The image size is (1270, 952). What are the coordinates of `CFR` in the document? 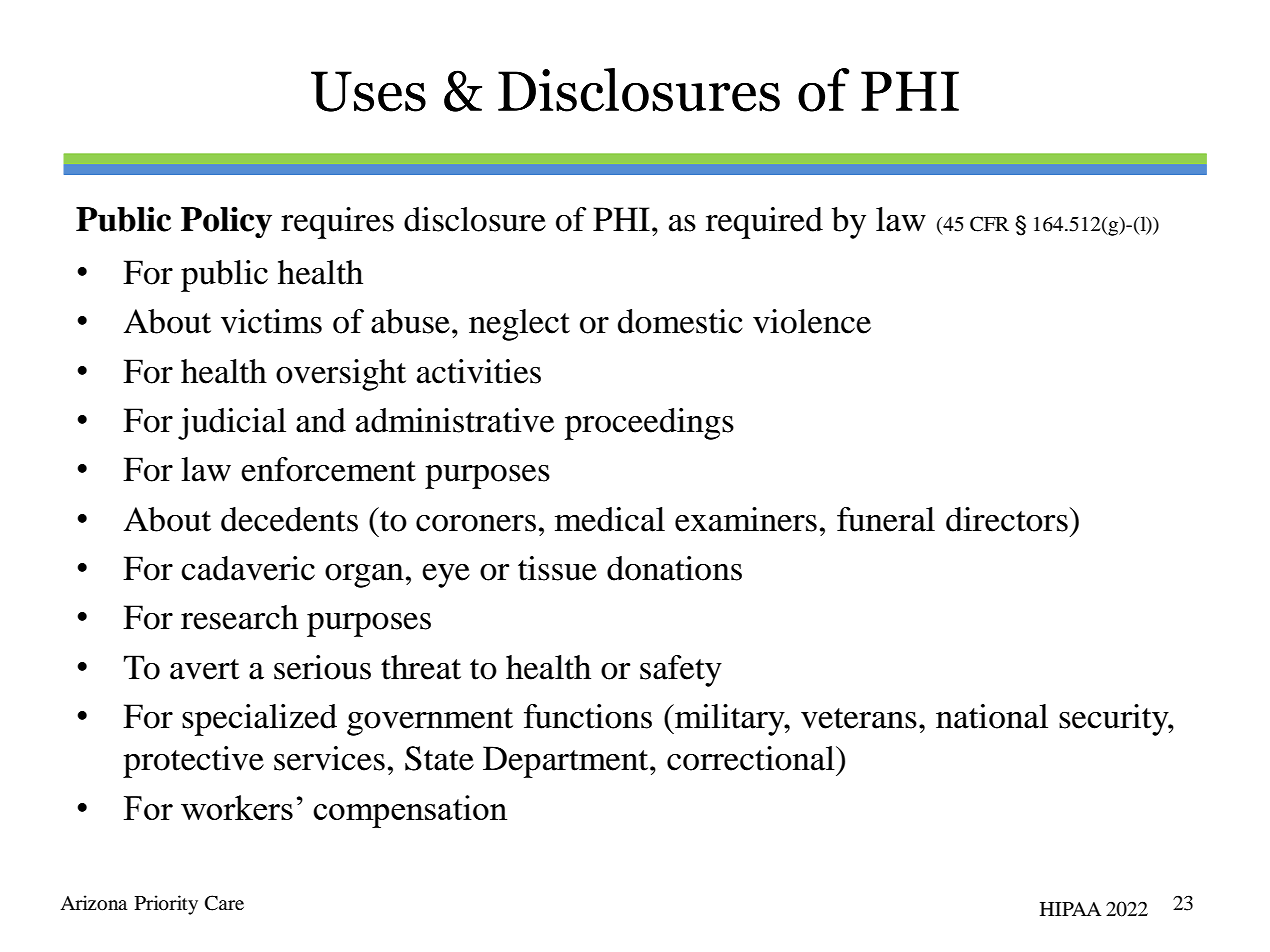 It's located at (989, 224).
